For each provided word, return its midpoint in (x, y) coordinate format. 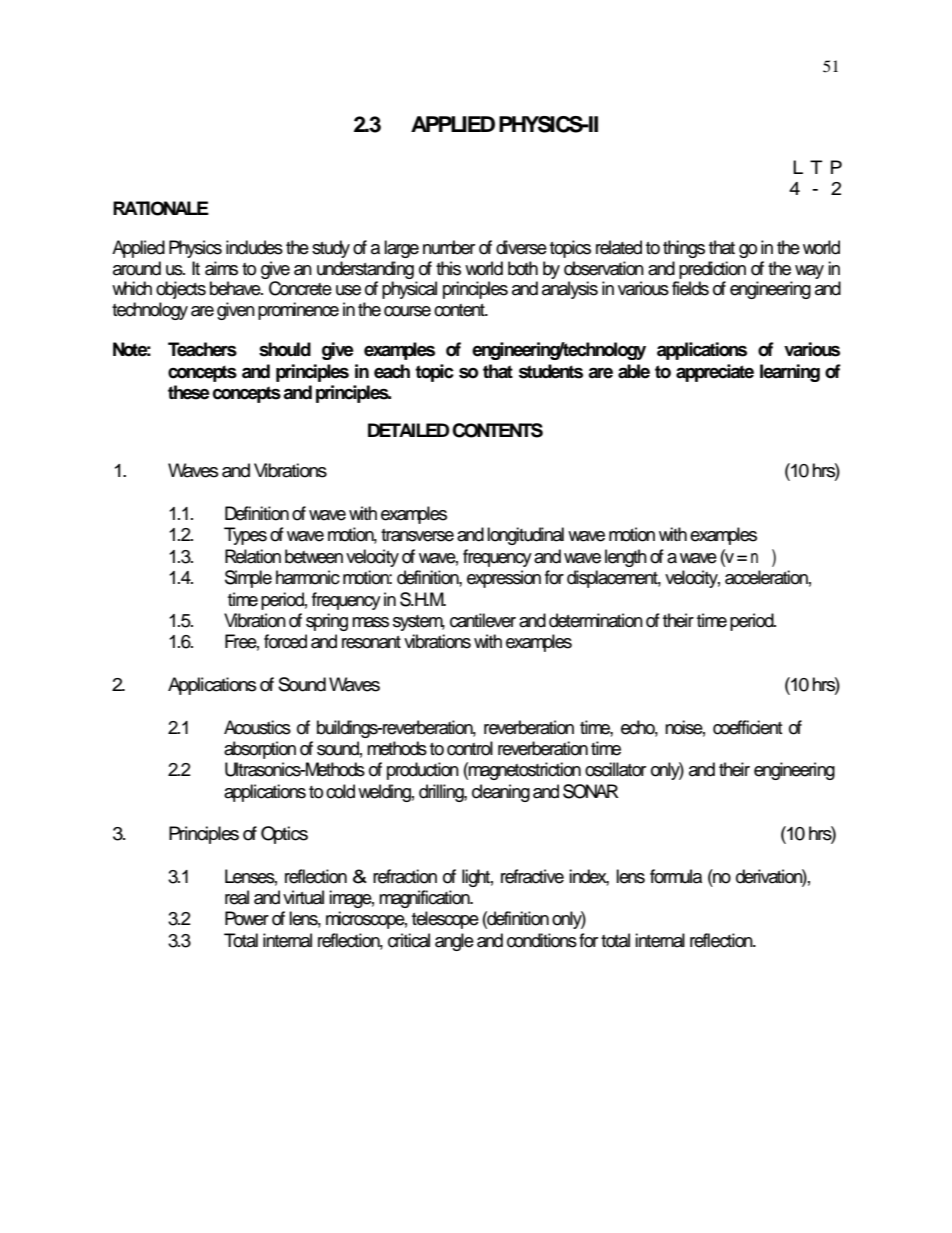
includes (254, 247)
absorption (260, 750)
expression (504, 579)
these (189, 392)
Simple (248, 579)
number (449, 247)
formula (676, 876)
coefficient (747, 727)
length (626, 558)
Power (247, 918)
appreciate (715, 373)
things (684, 249)
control (470, 748)
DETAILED (409, 430)
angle (454, 942)
